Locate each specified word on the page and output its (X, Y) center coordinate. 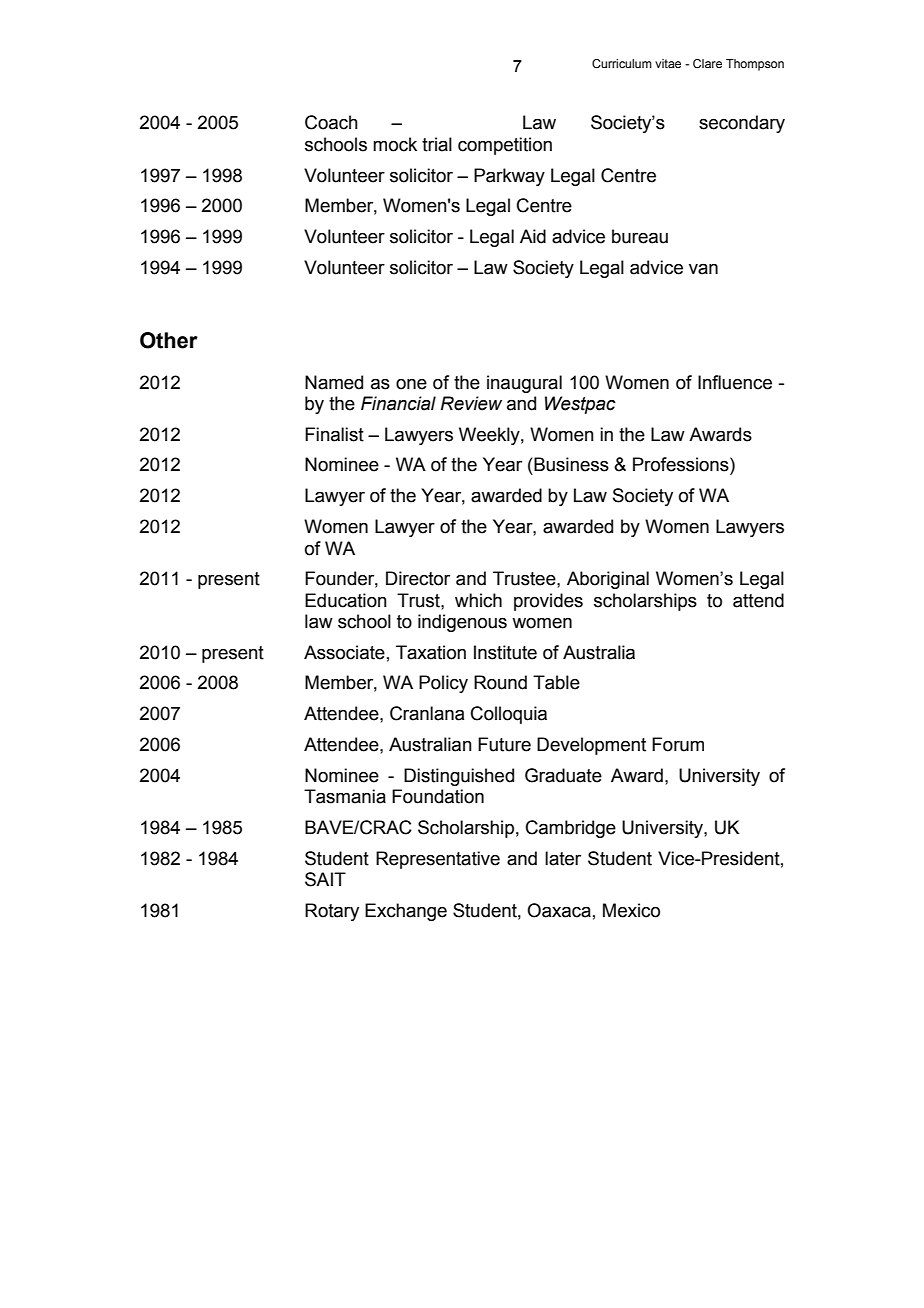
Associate (344, 652)
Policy (443, 684)
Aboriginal (608, 580)
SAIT (325, 879)
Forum (678, 744)
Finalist (334, 434)
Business (571, 464)
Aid (533, 236)
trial (437, 144)
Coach (331, 122)
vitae (668, 63)
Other (169, 340)
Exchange (406, 912)
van (703, 269)
